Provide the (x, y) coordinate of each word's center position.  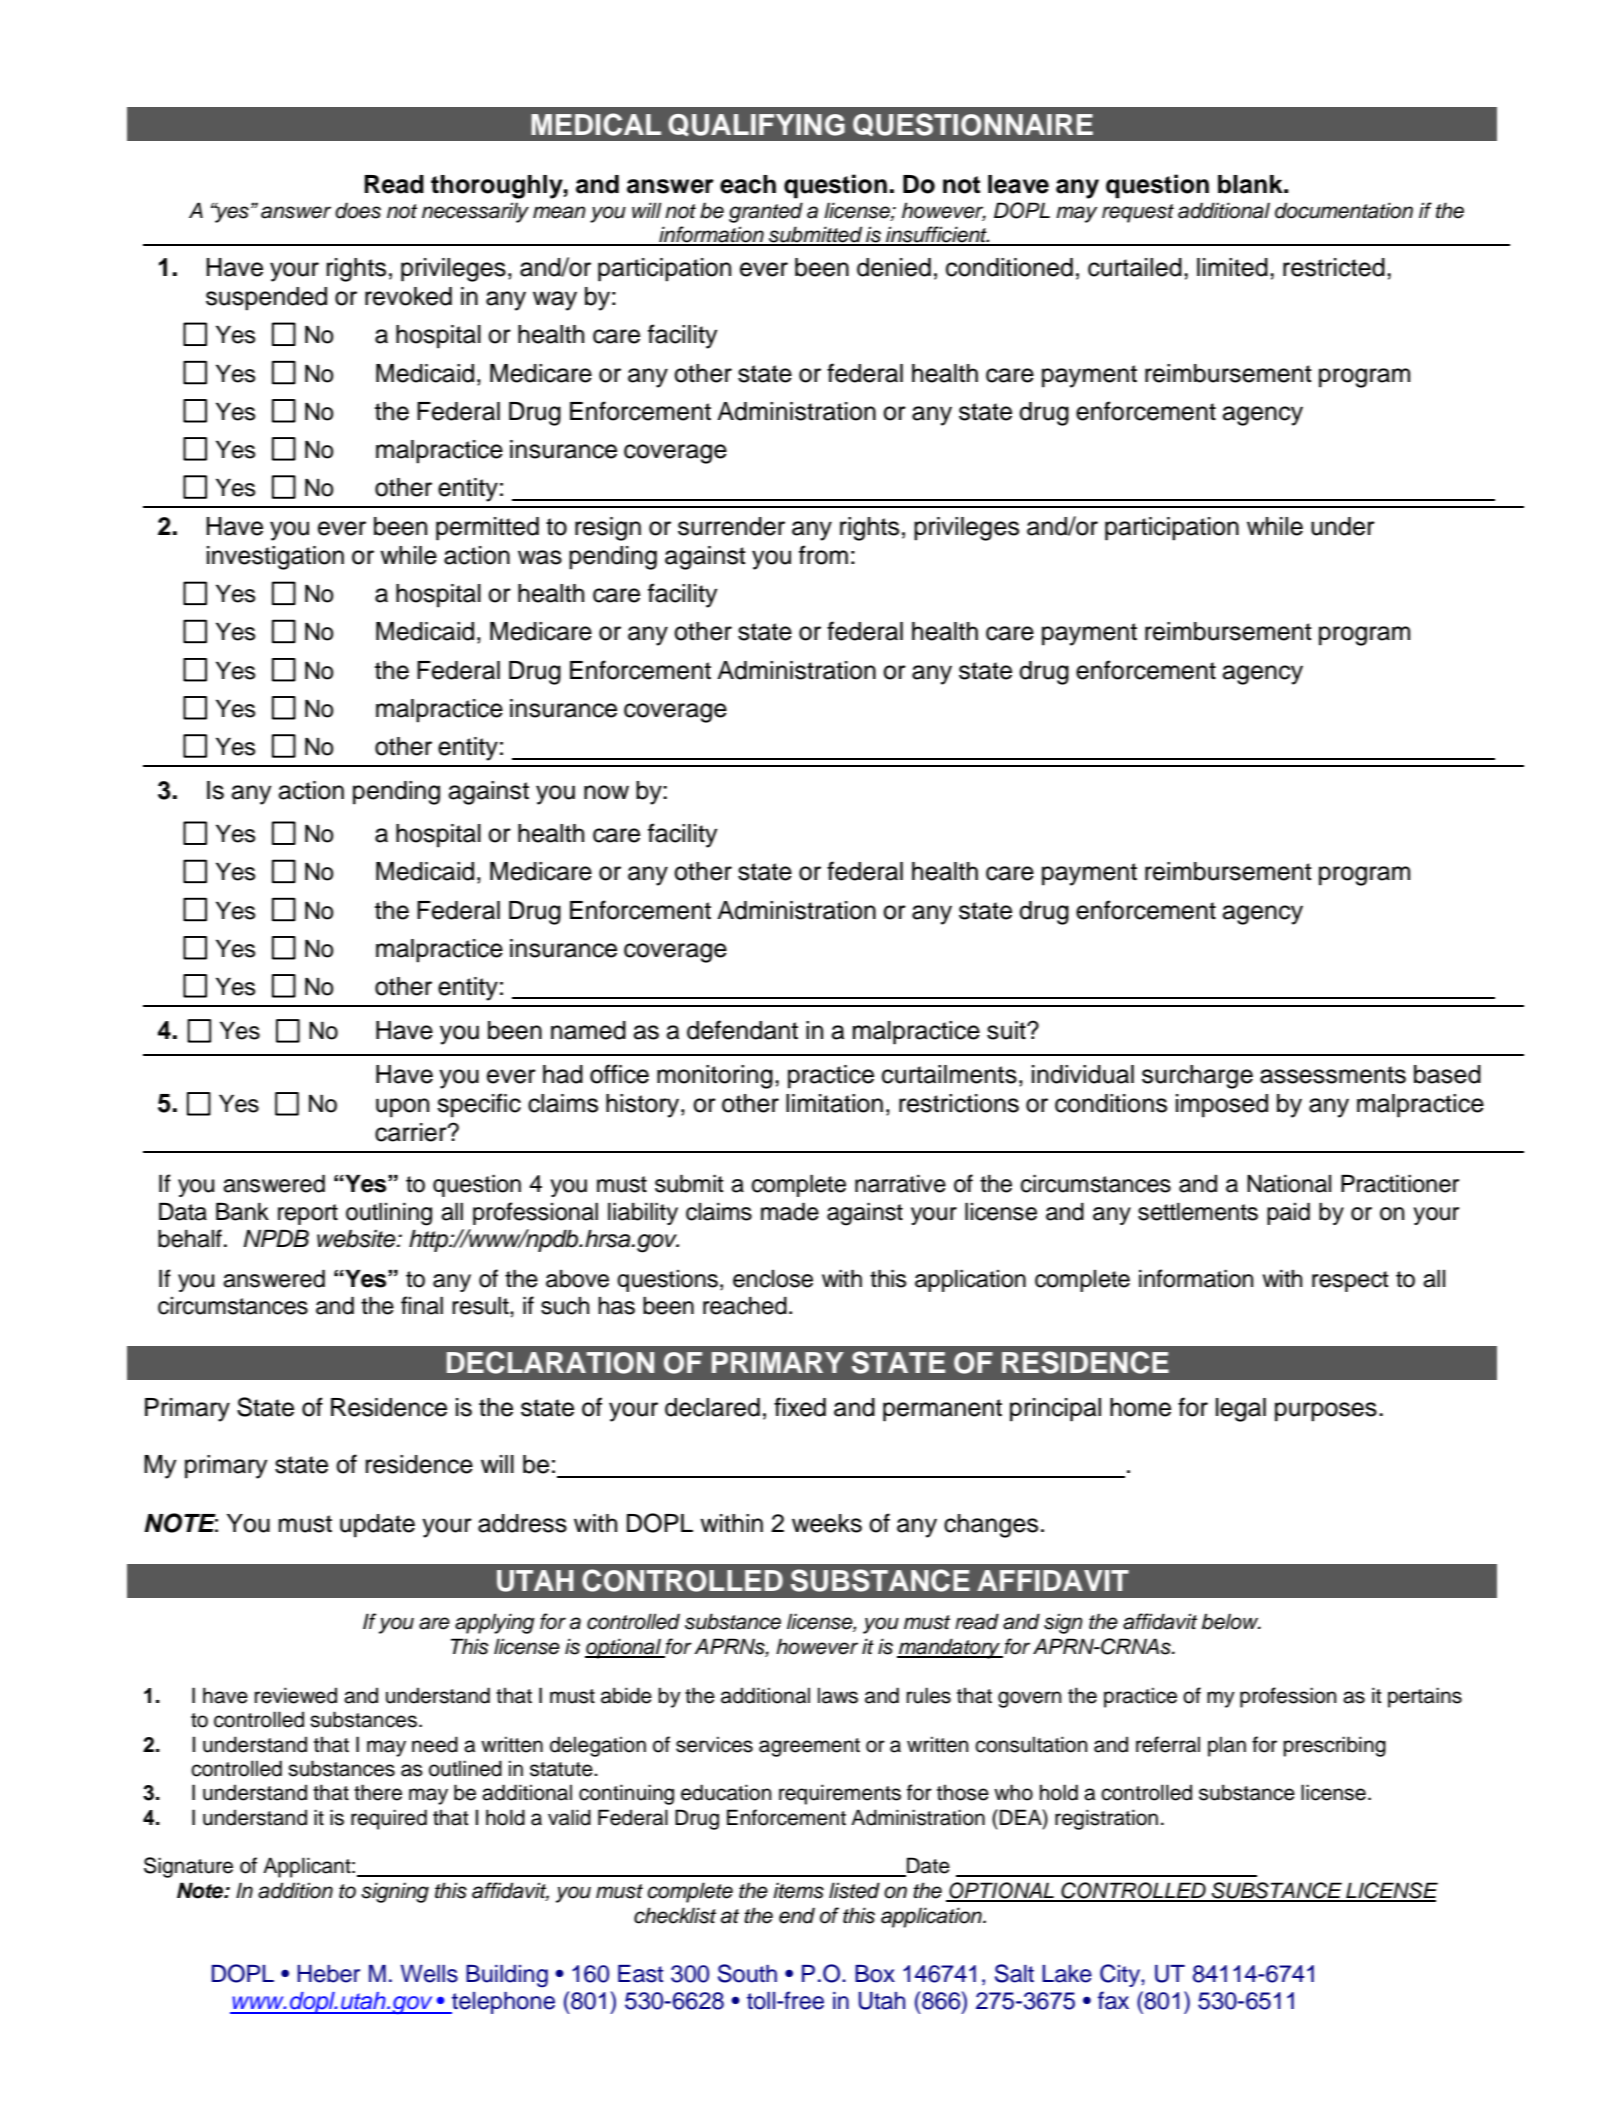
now (606, 792)
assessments (1333, 1075)
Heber (328, 1974)
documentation (1344, 210)
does (358, 210)
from (823, 555)
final (422, 1305)
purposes (1326, 1412)
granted (766, 212)
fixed (800, 1407)
